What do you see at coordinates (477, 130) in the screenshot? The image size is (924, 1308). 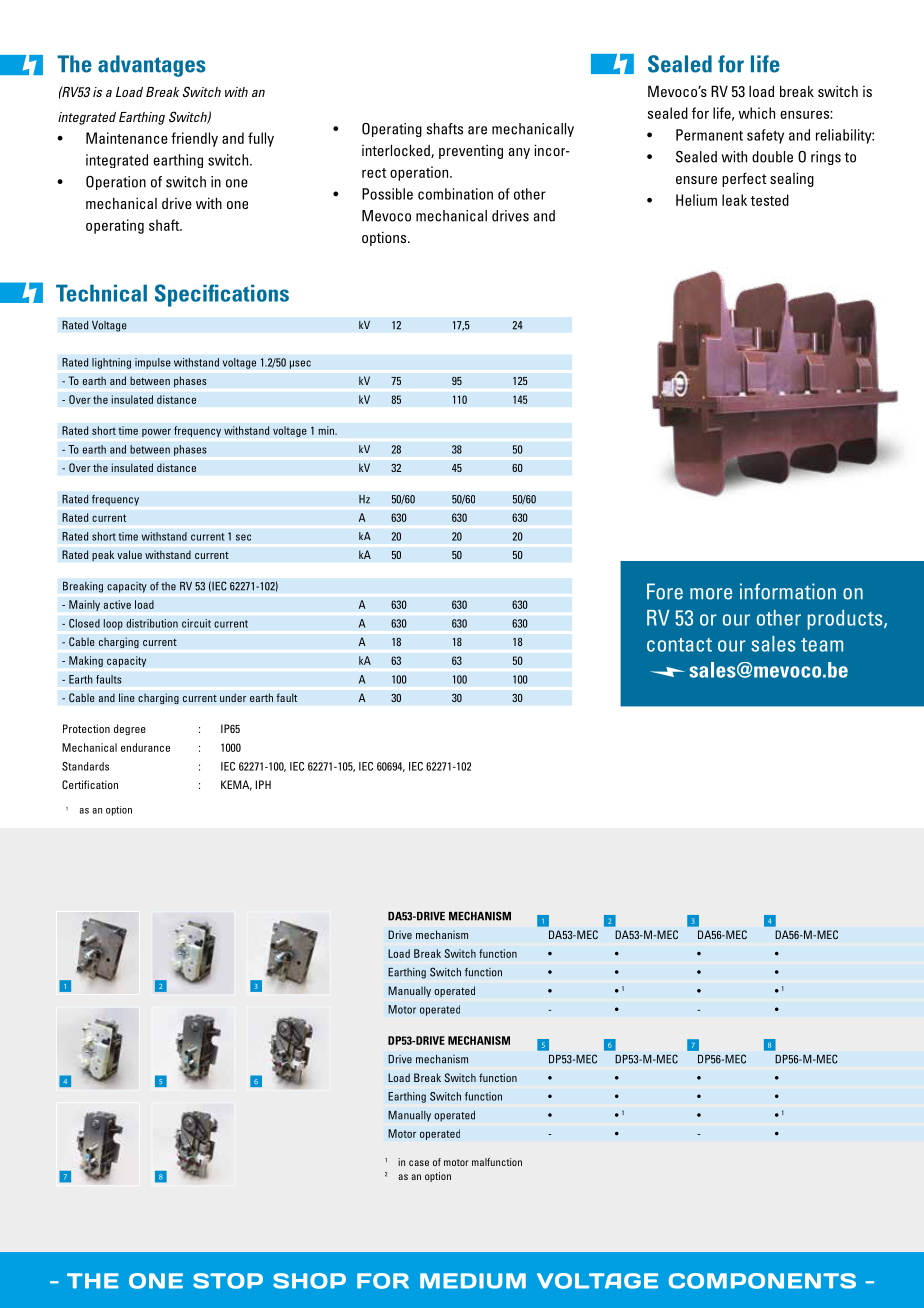 I see `are` at bounding box center [477, 130].
